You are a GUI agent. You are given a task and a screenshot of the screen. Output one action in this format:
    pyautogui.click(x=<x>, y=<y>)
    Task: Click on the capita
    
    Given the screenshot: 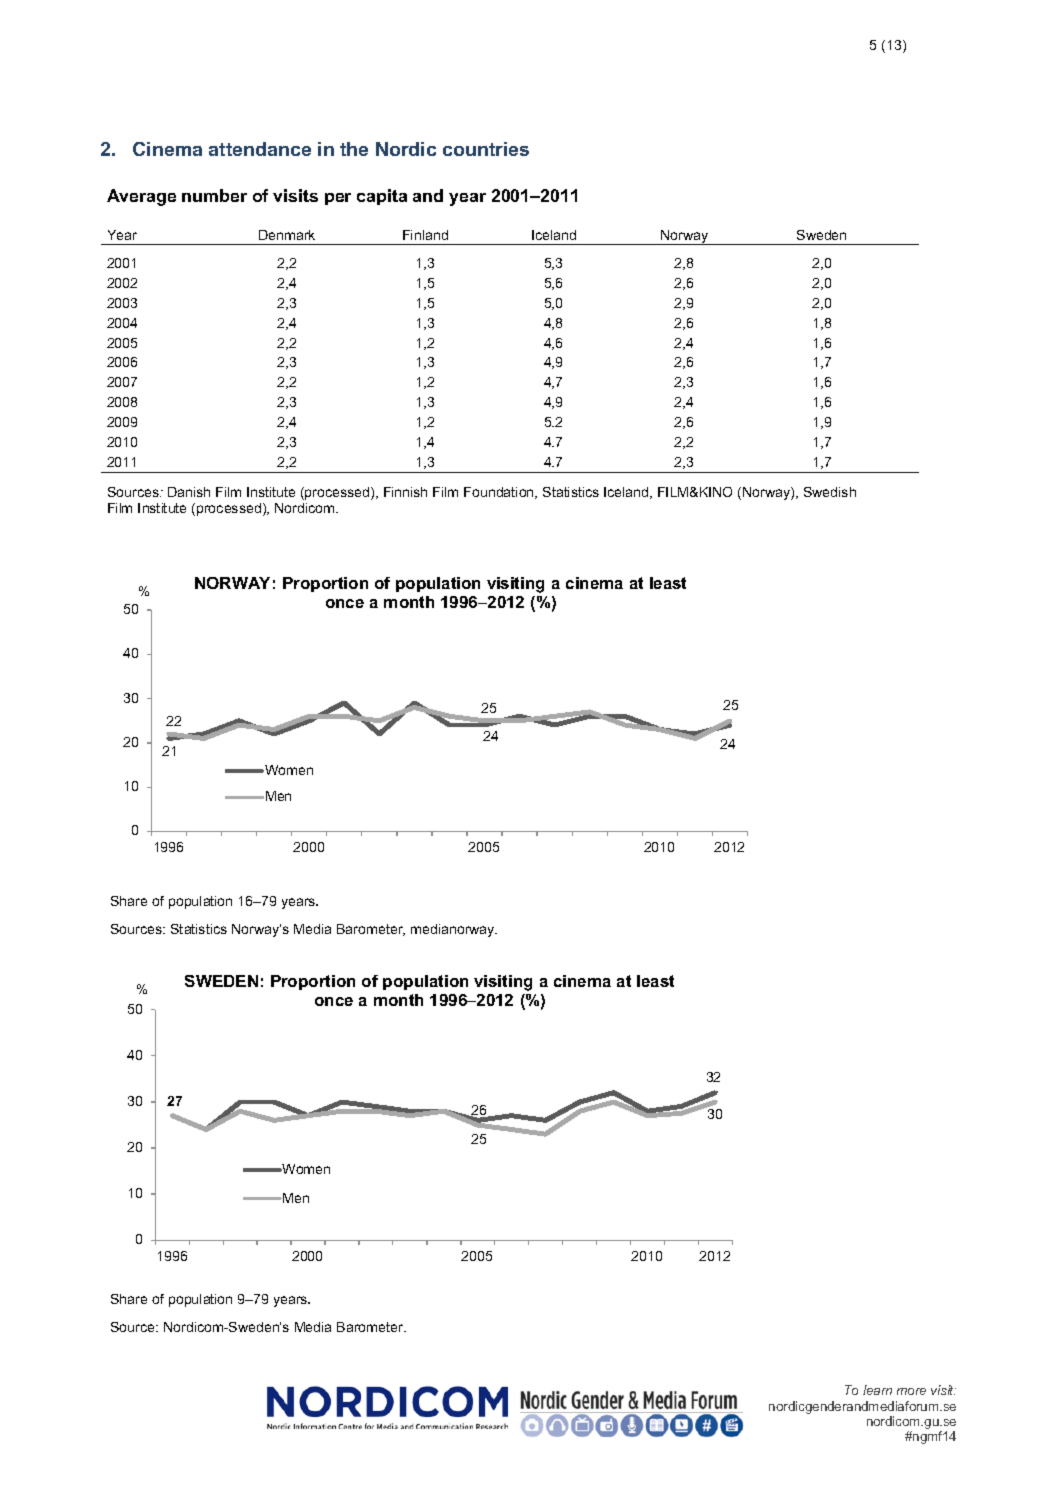 What is the action you would take?
    pyautogui.click(x=382, y=197)
